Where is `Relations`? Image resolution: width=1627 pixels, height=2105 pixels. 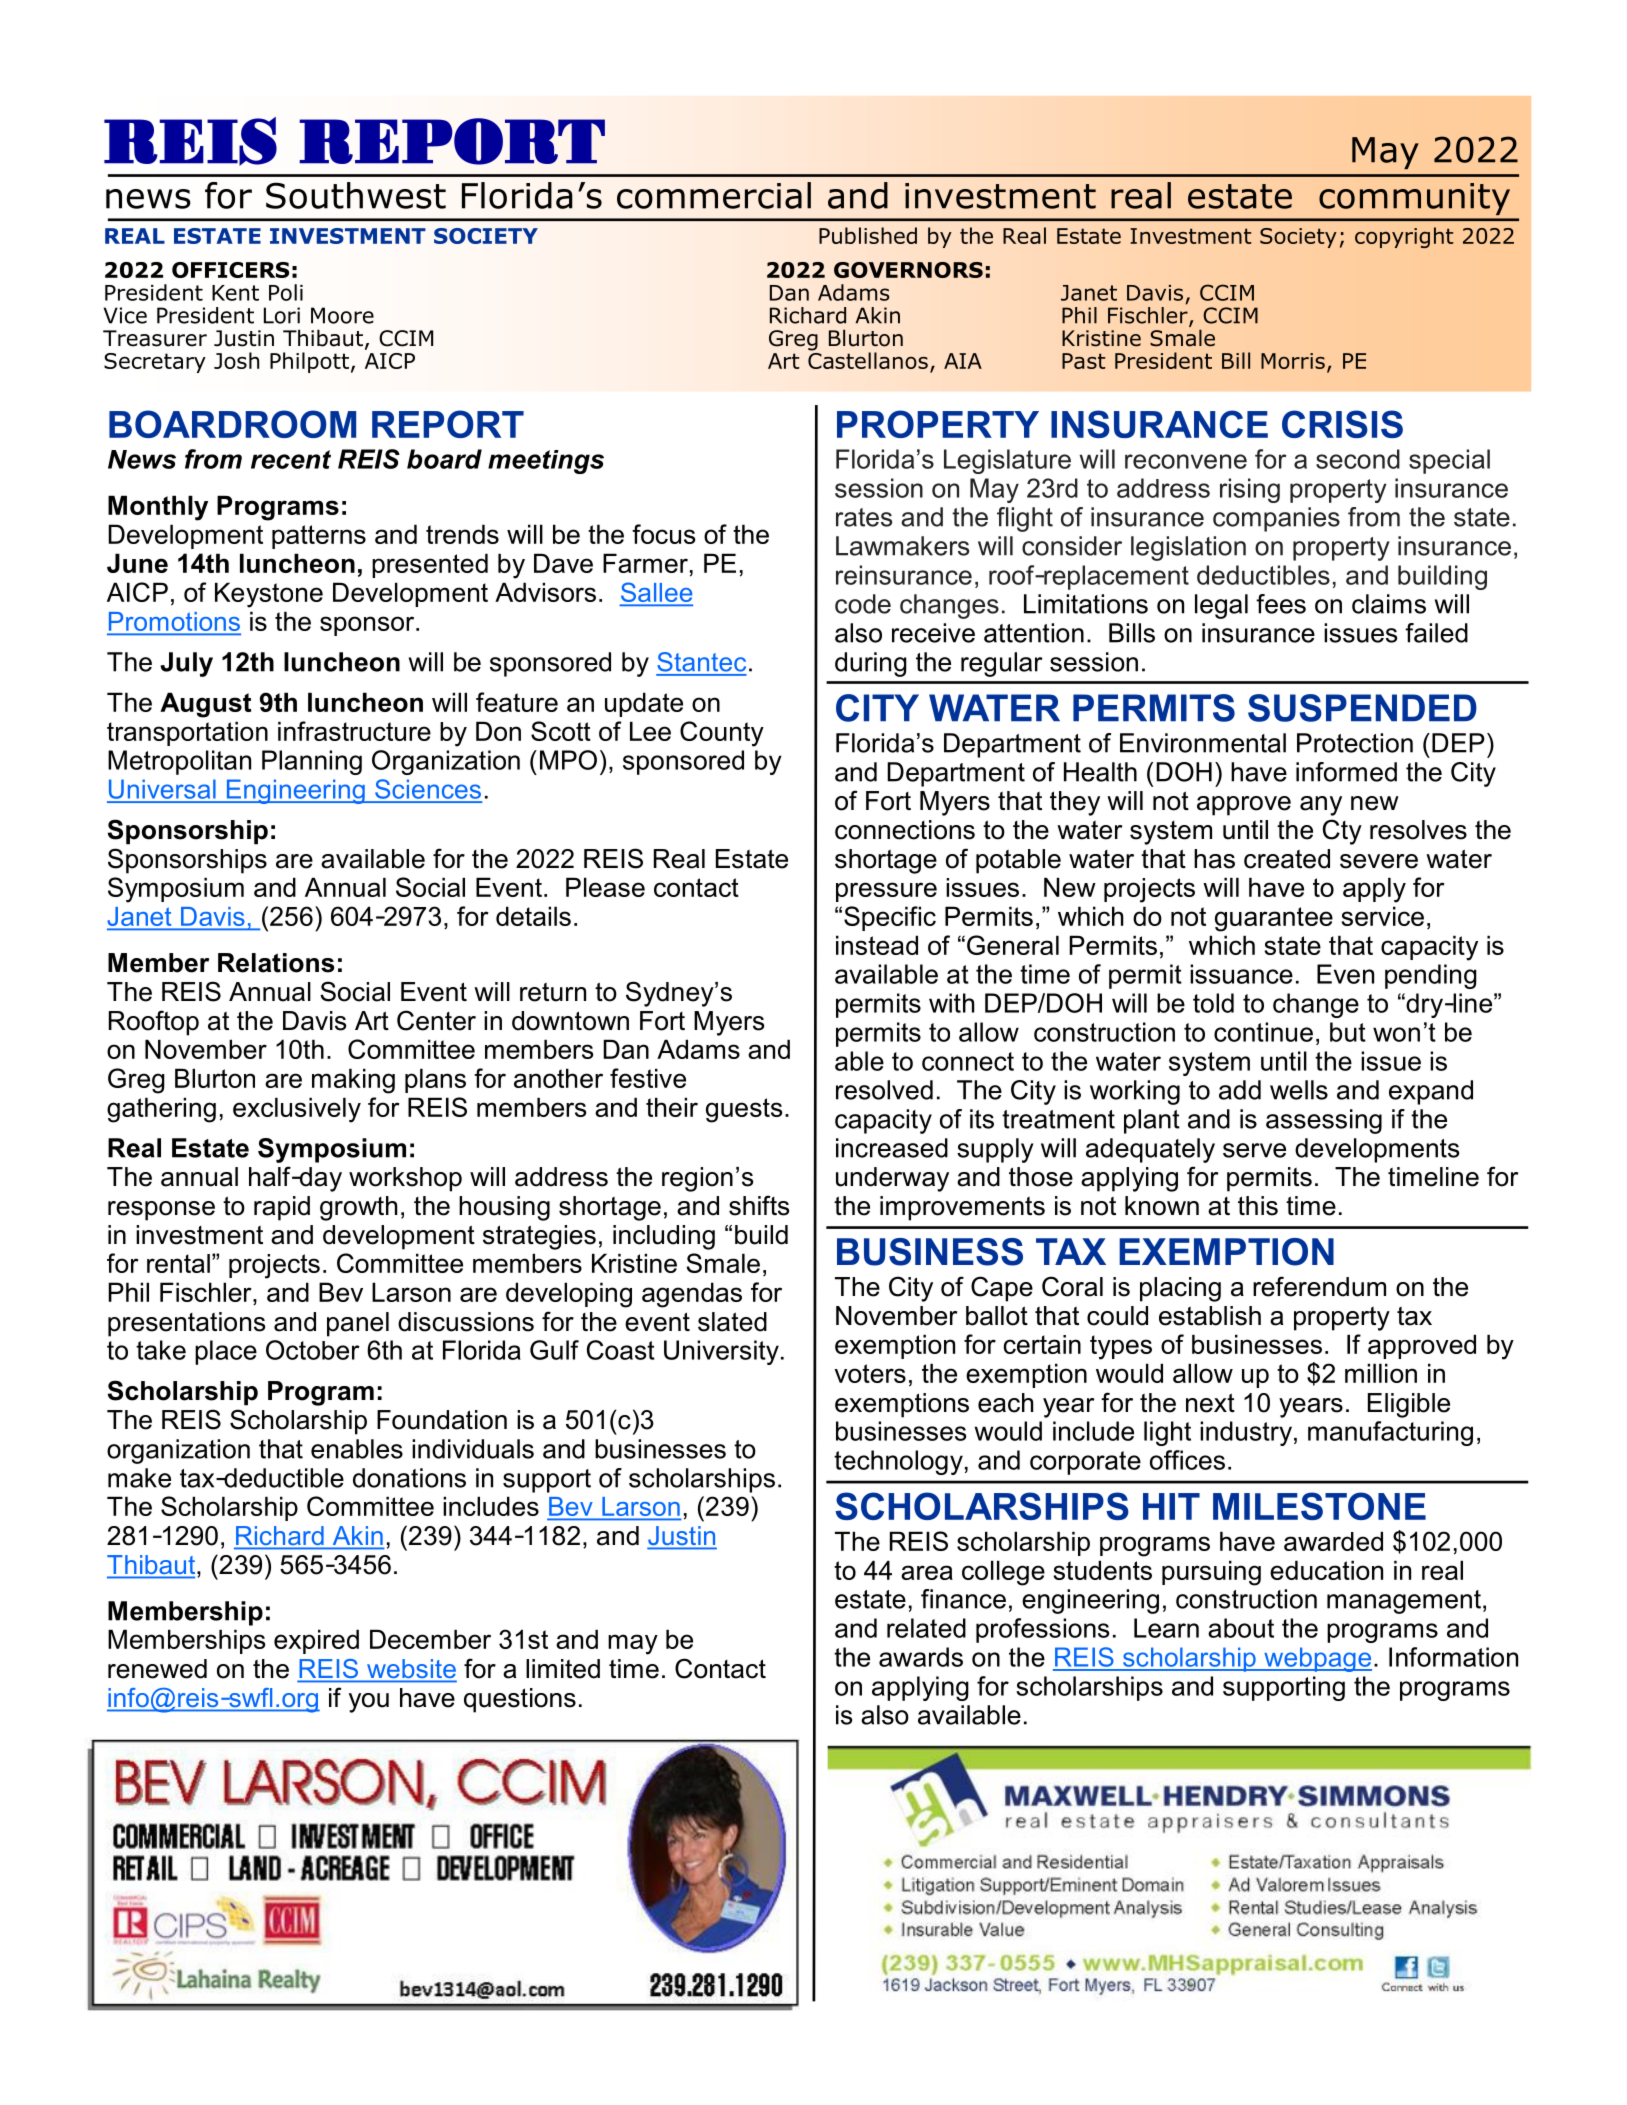 Relations is located at coordinates (276, 963).
